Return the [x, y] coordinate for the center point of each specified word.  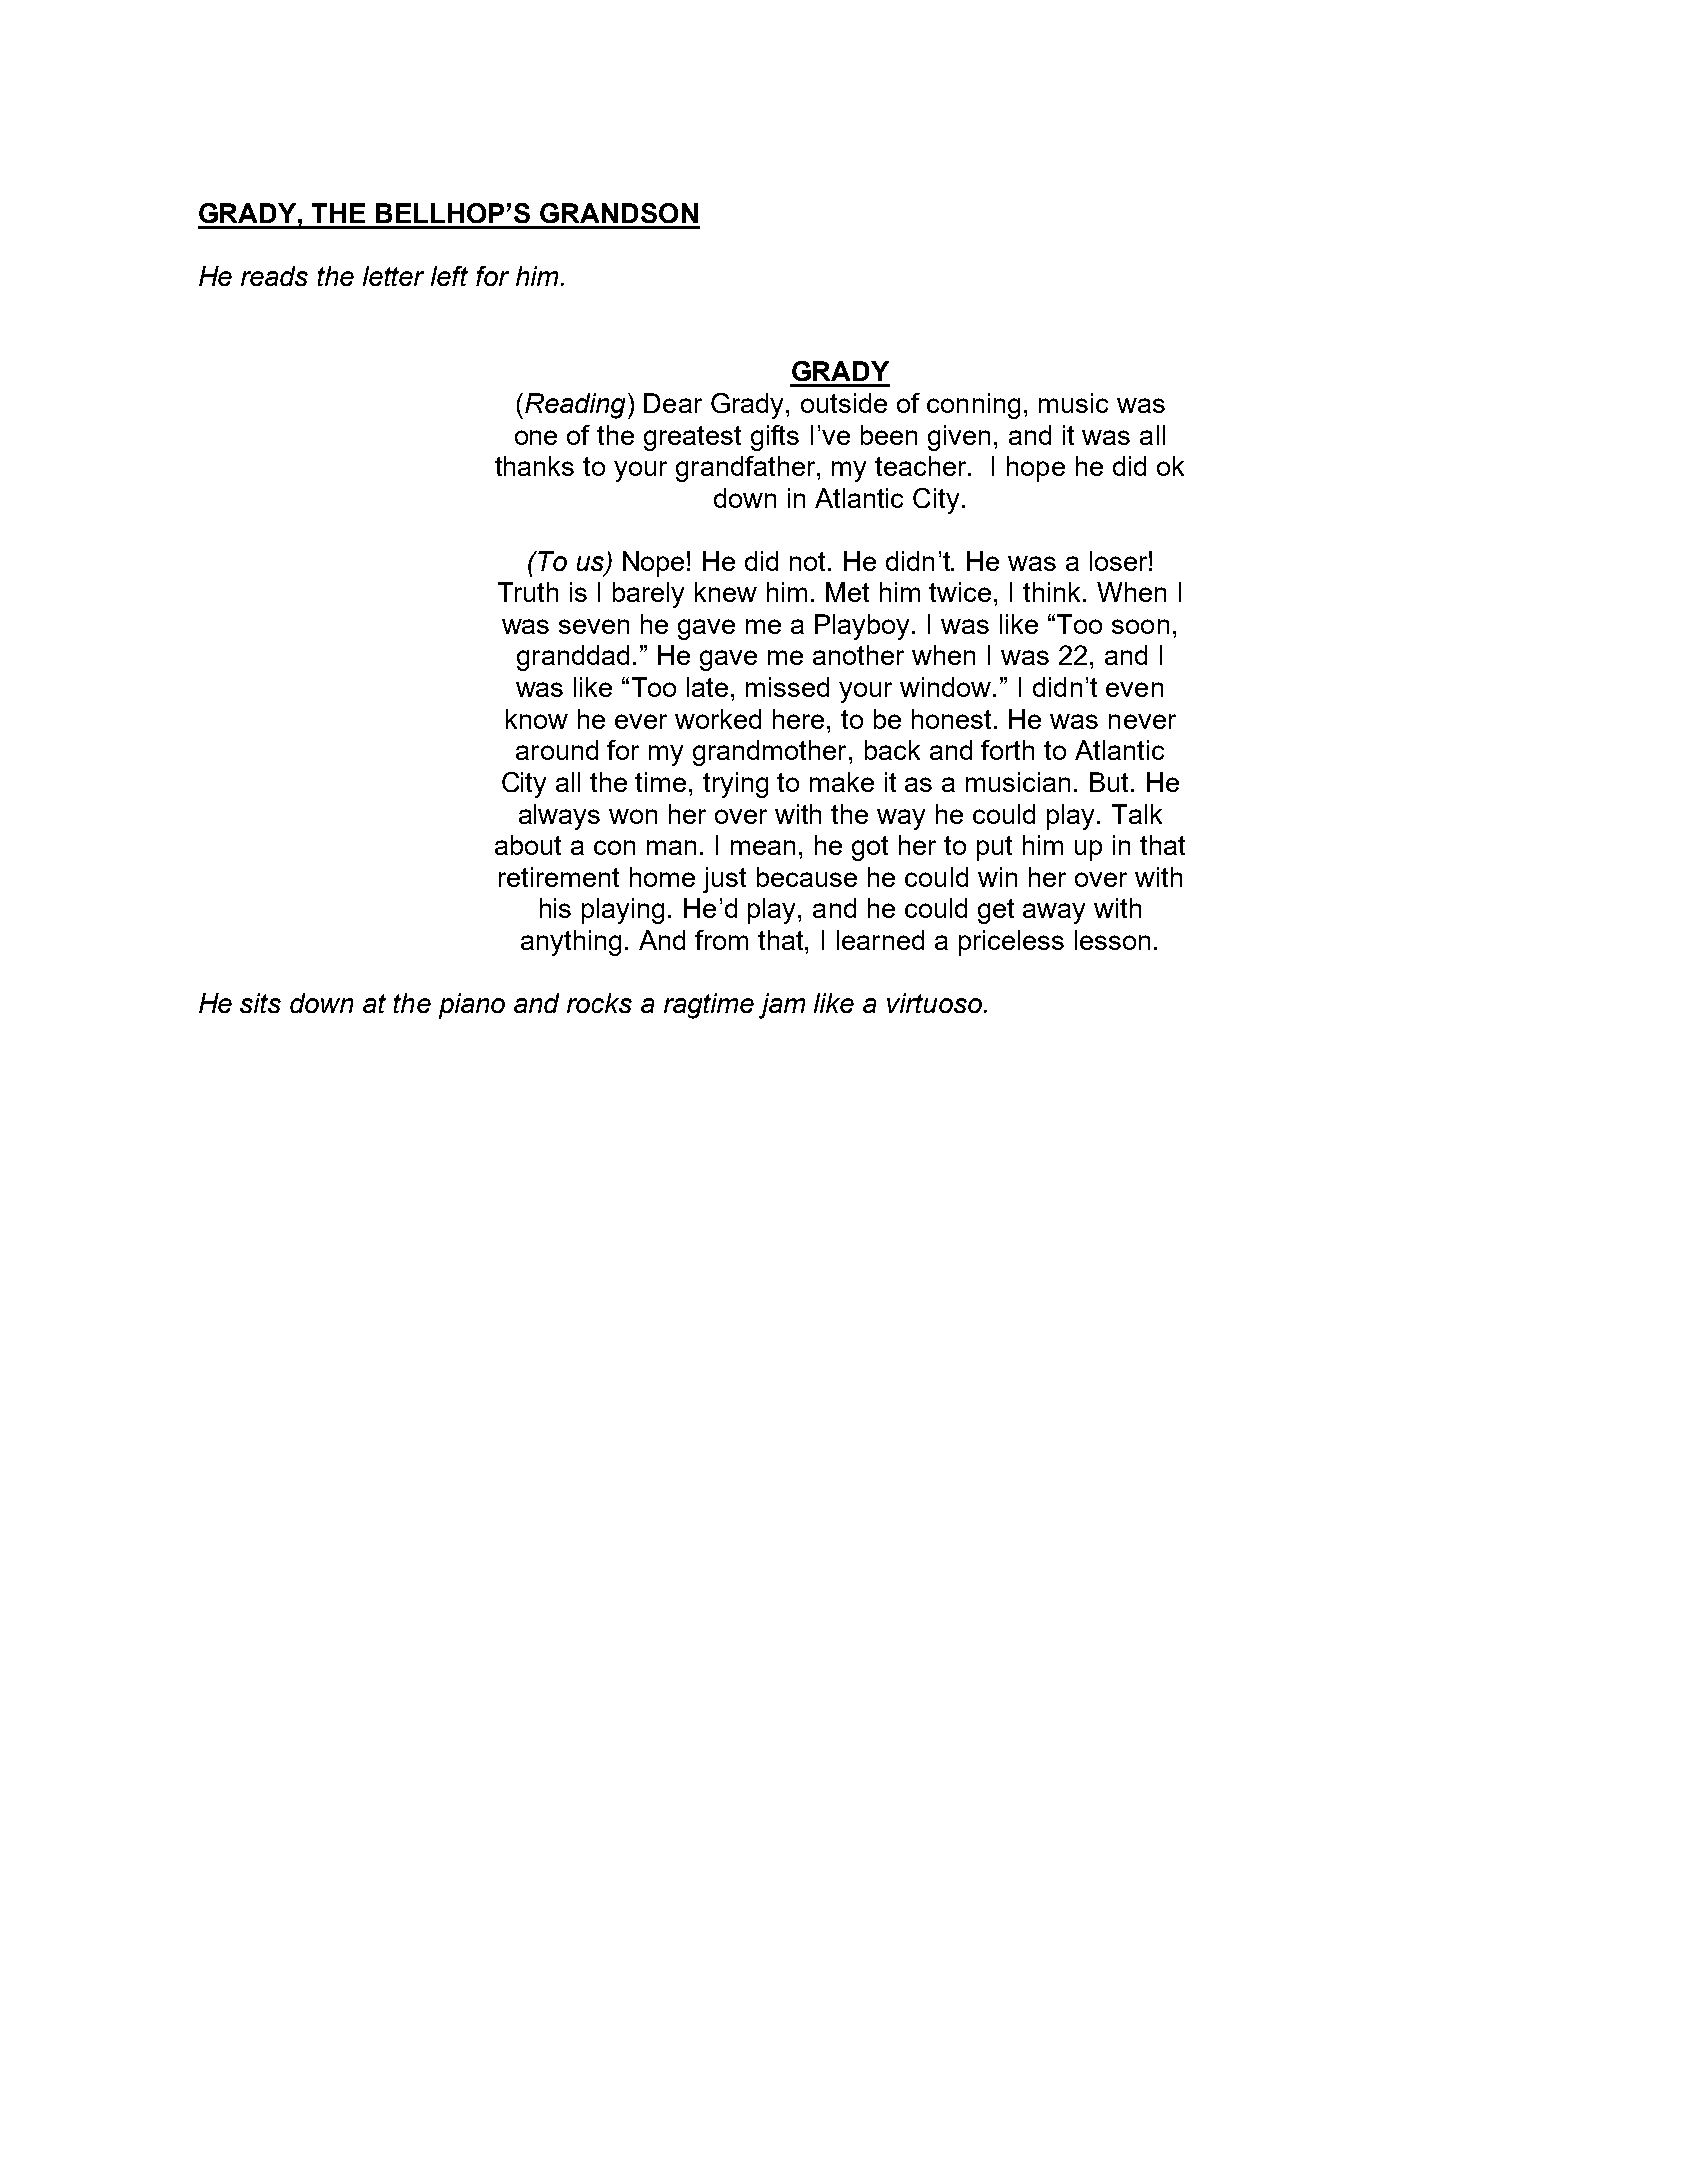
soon [1140, 626]
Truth [528, 592]
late [707, 687]
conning [973, 406]
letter [393, 276]
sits [260, 1003]
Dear [673, 403]
